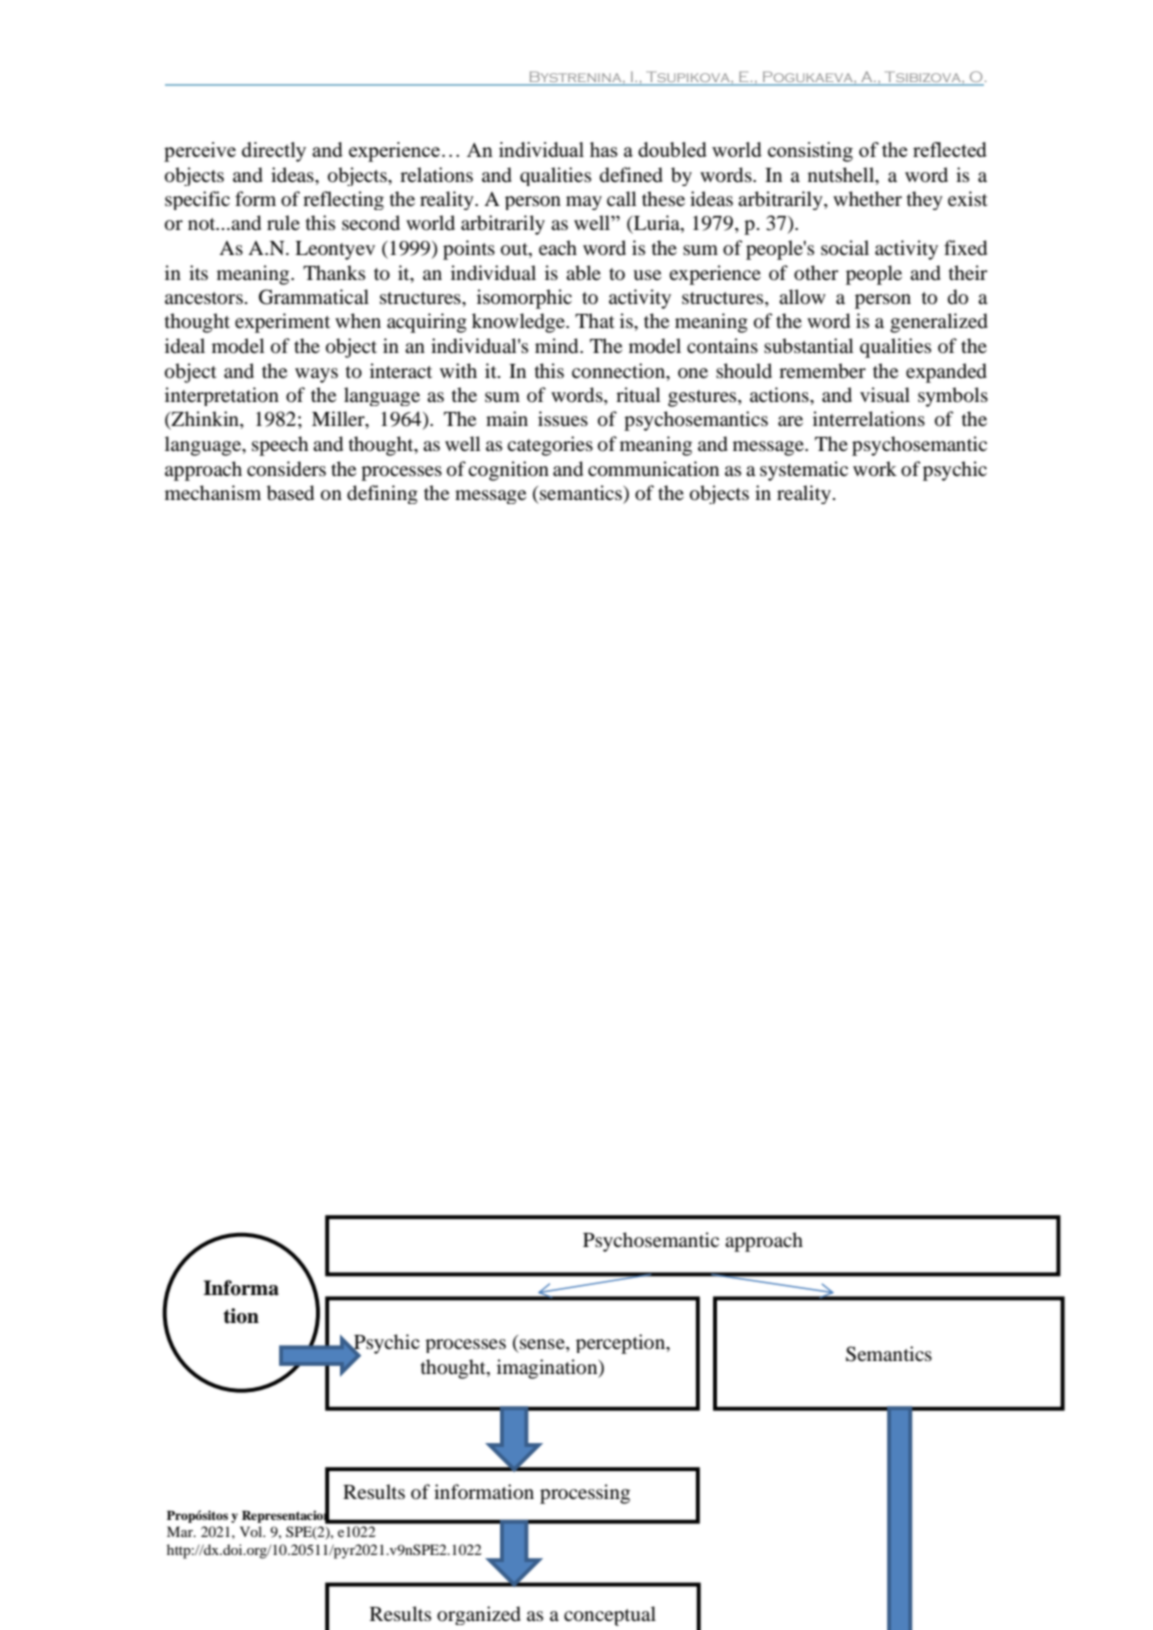 The image size is (1153, 1630). What do you see at coordinates (610, 1616) in the screenshot?
I see `conceptual` at bounding box center [610, 1616].
